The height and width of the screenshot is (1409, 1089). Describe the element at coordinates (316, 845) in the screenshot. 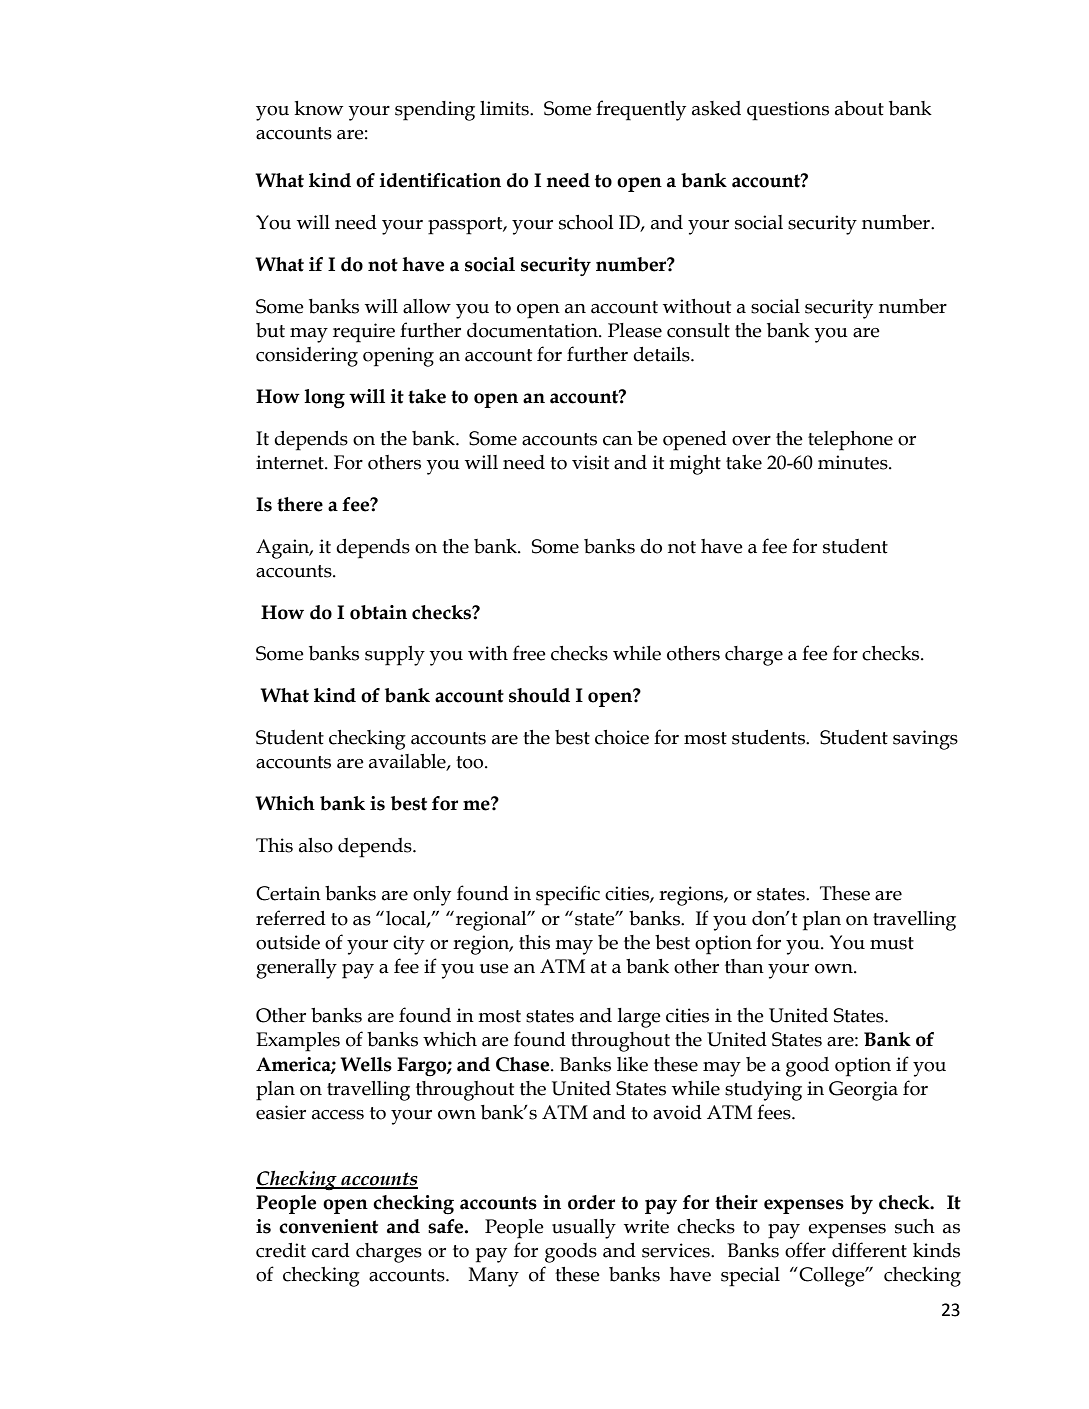

I see `also` at that location.
